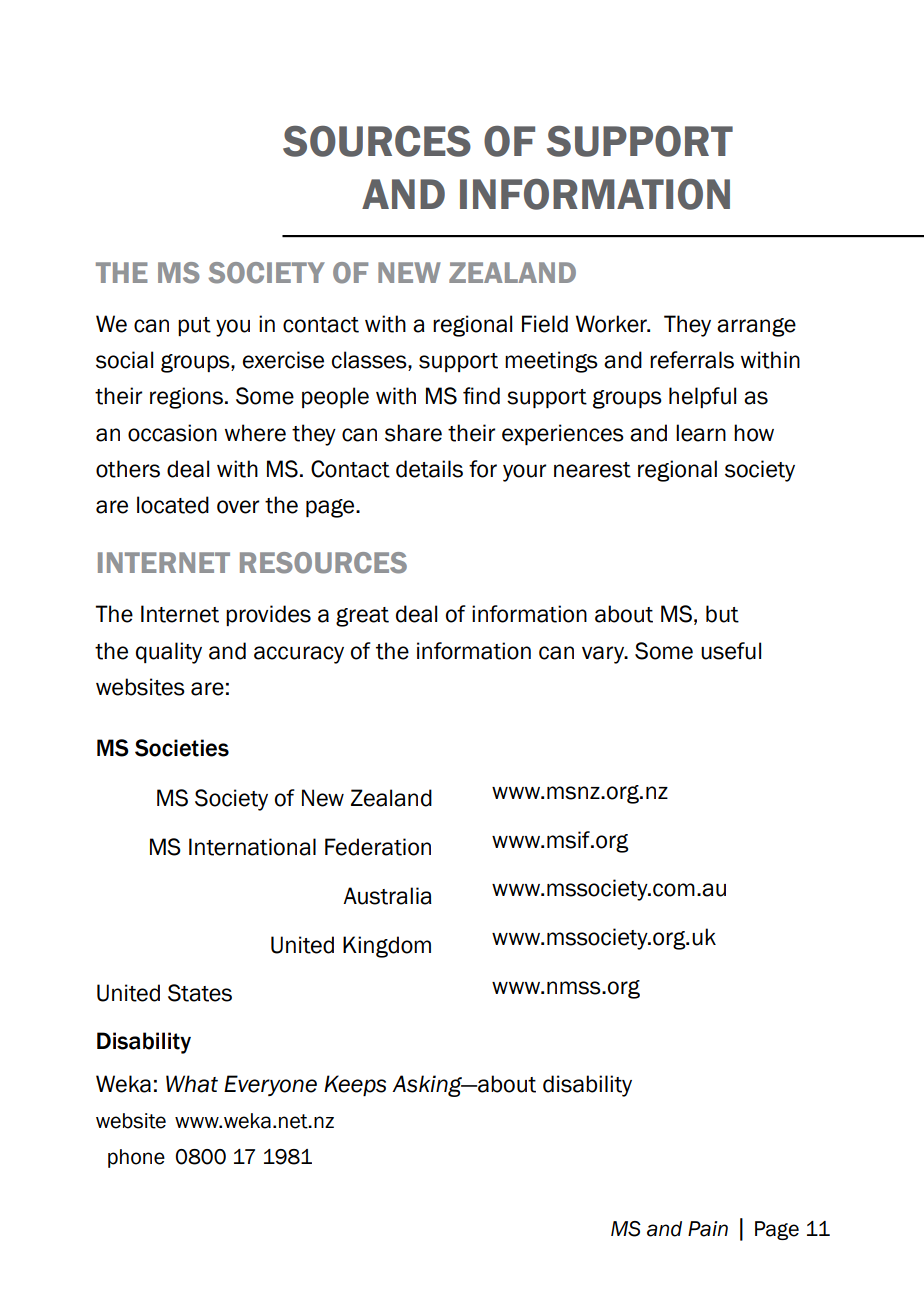 The width and height of the image is (924, 1311). I want to click on Societies, so click(182, 748).
